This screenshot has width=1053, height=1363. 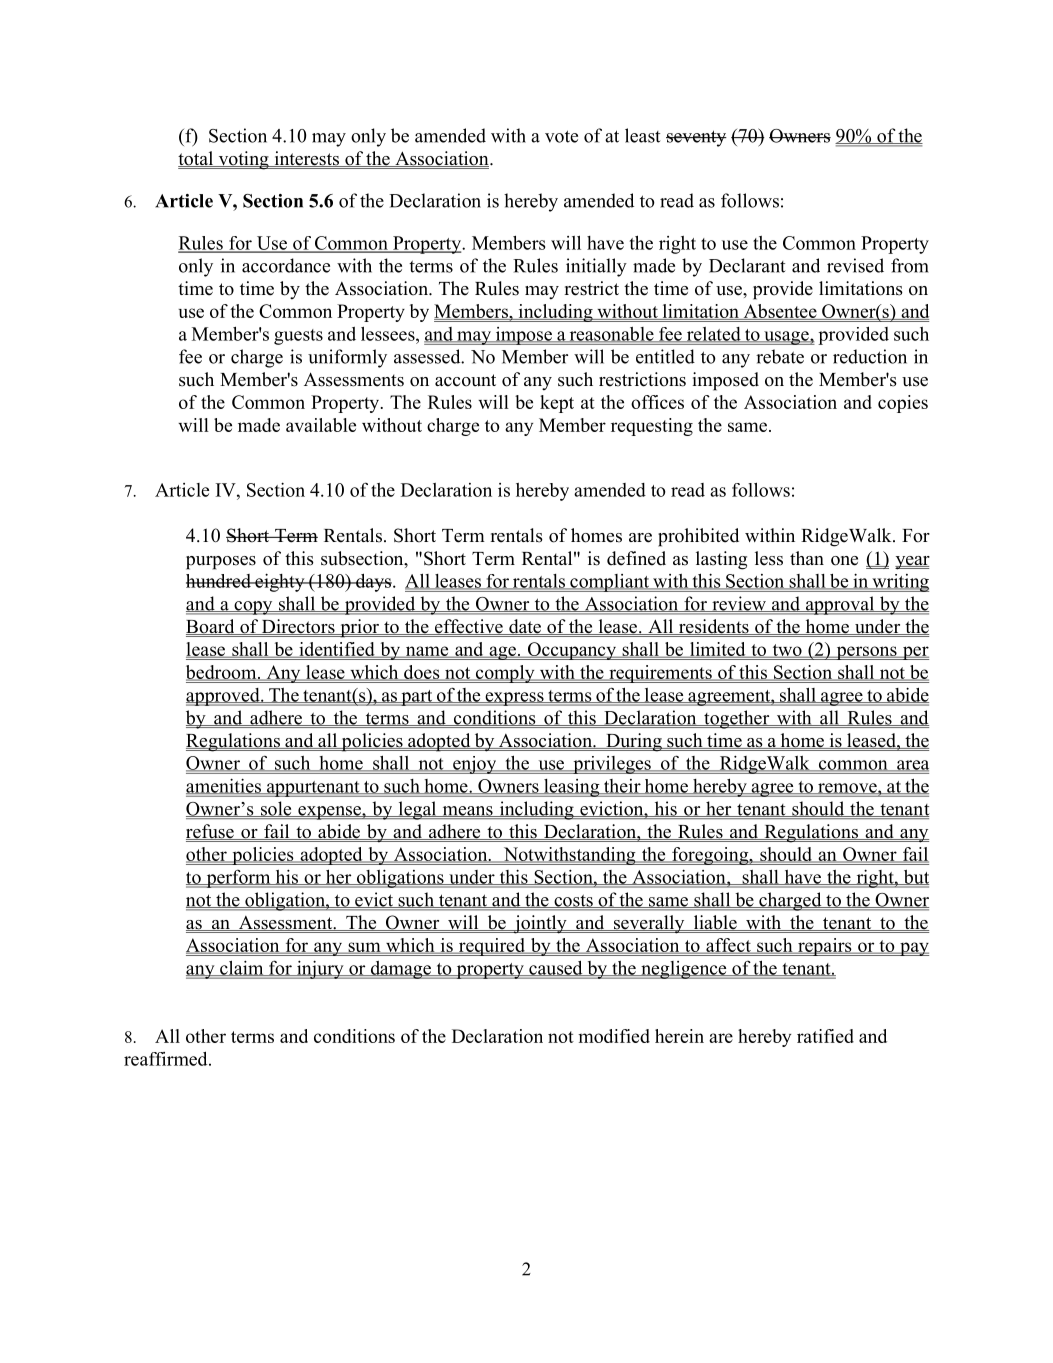 What do you see at coordinates (696, 138) in the screenshot?
I see `seventy` at bounding box center [696, 138].
